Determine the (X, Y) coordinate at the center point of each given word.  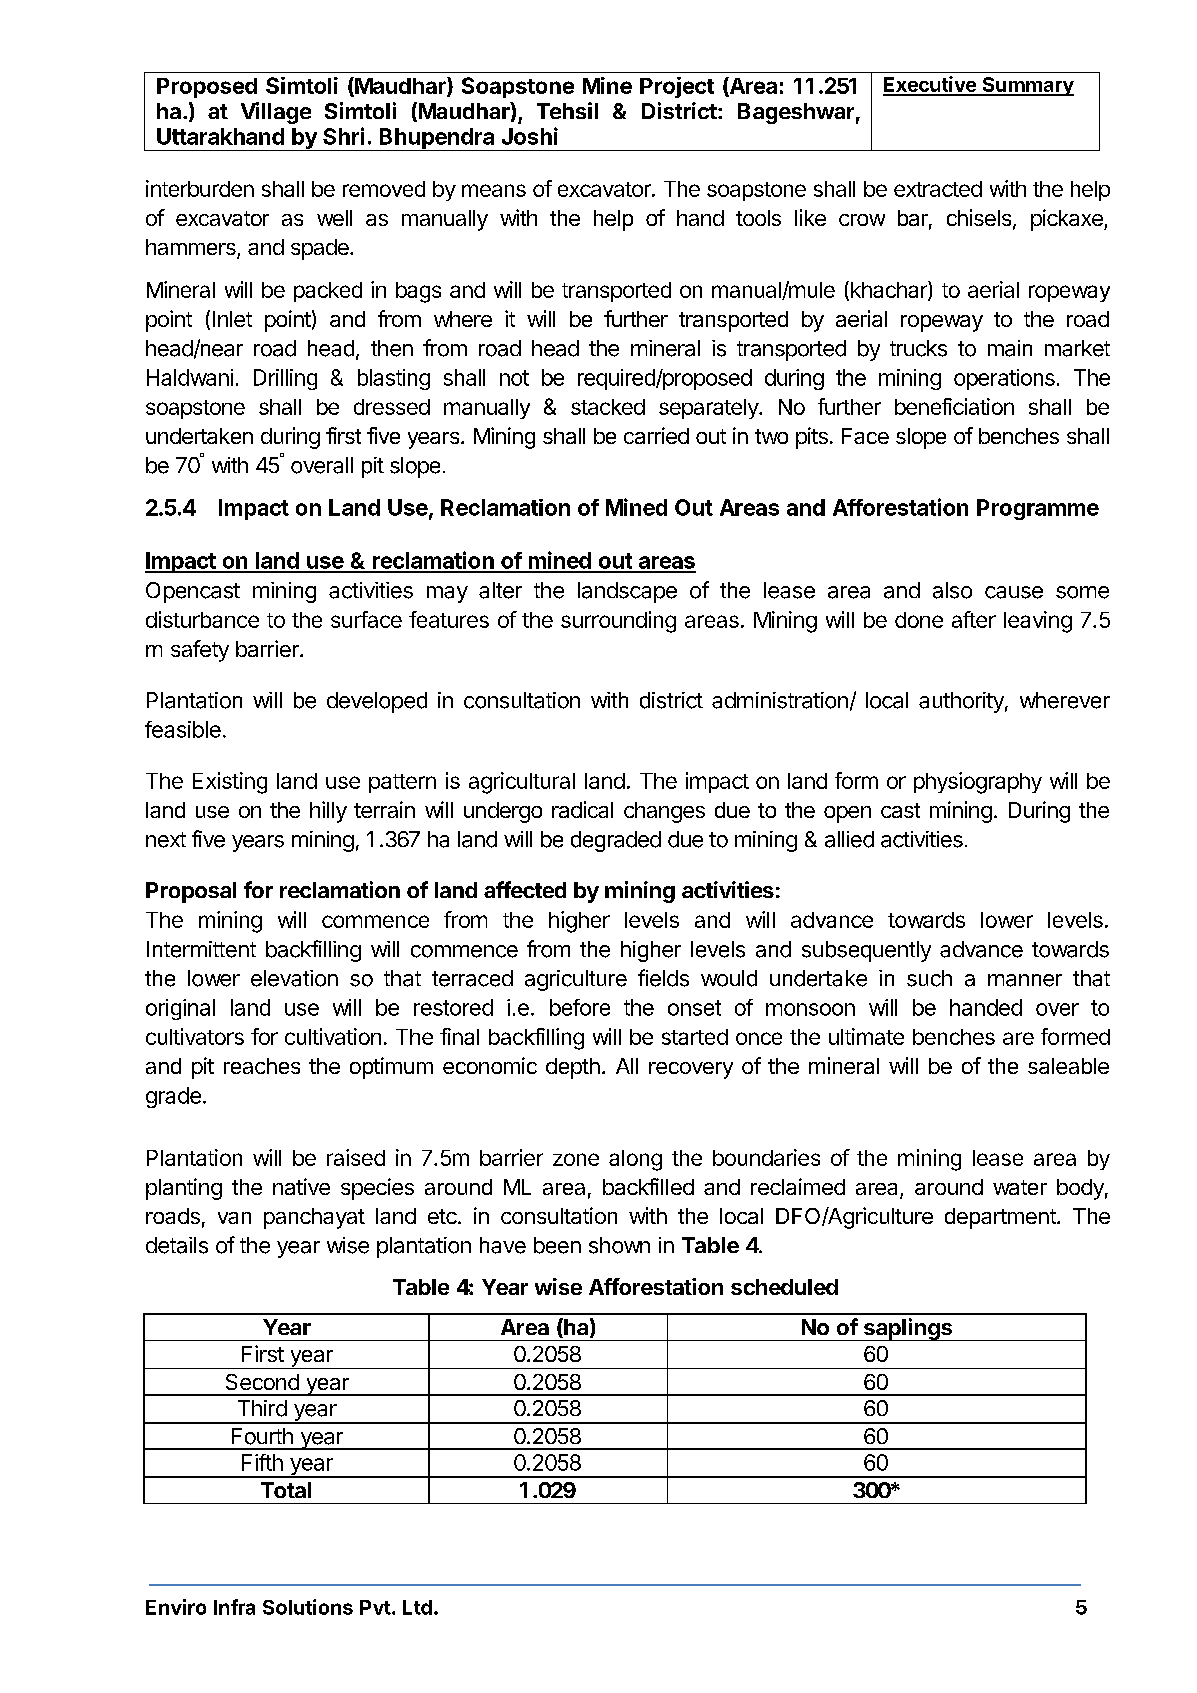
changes (664, 812)
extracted (938, 189)
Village (276, 113)
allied (849, 839)
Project (677, 87)
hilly (328, 812)
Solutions (308, 1607)
